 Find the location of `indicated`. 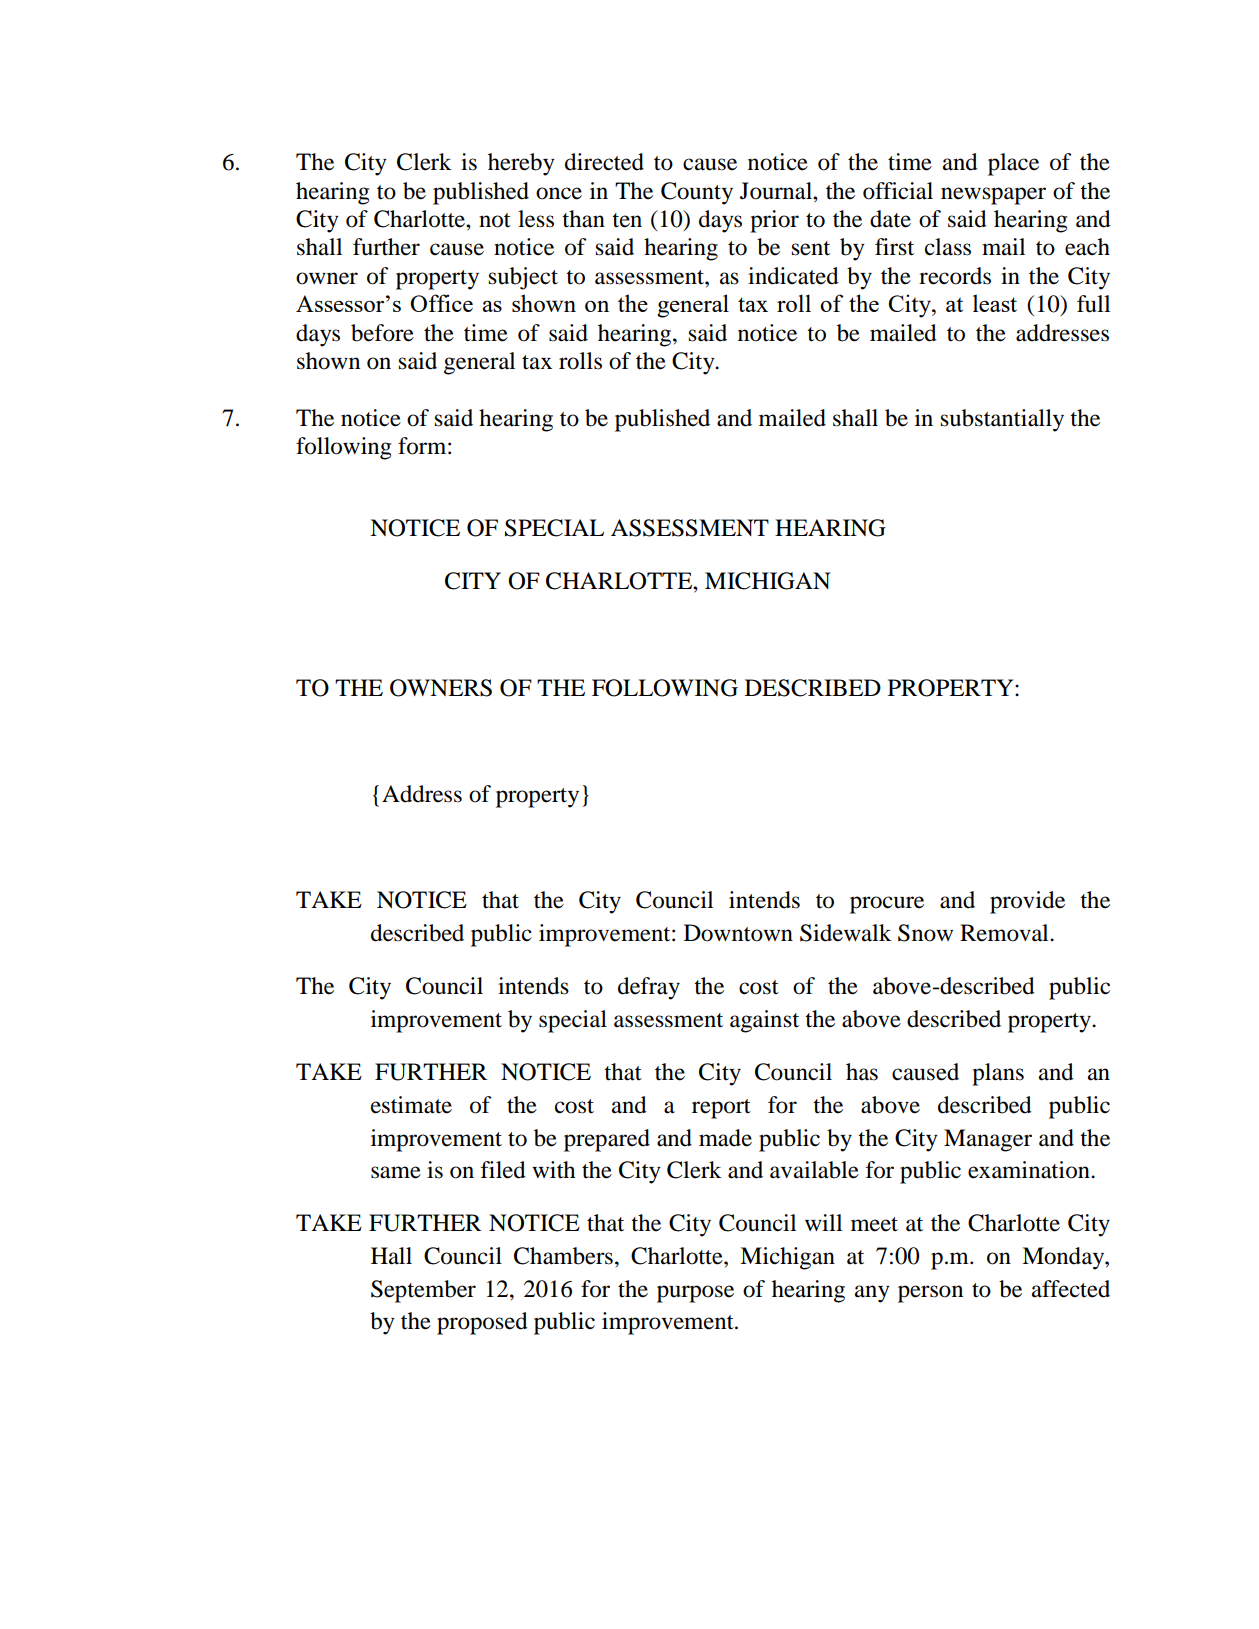

indicated is located at coordinates (793, 276).
